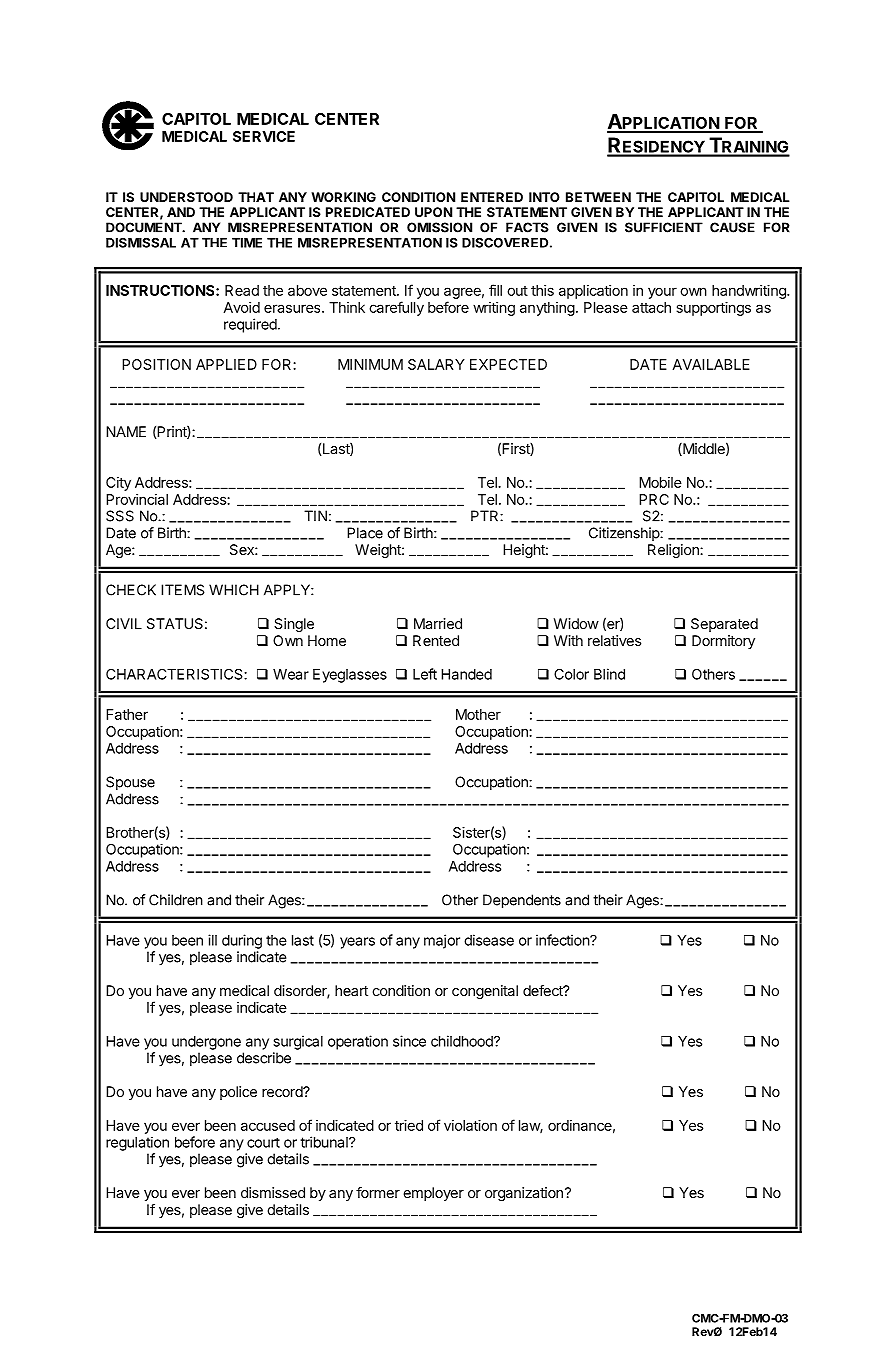 The image size is (896, 1371). I want to click on UNDERSTOOD, so click(186, 197).
